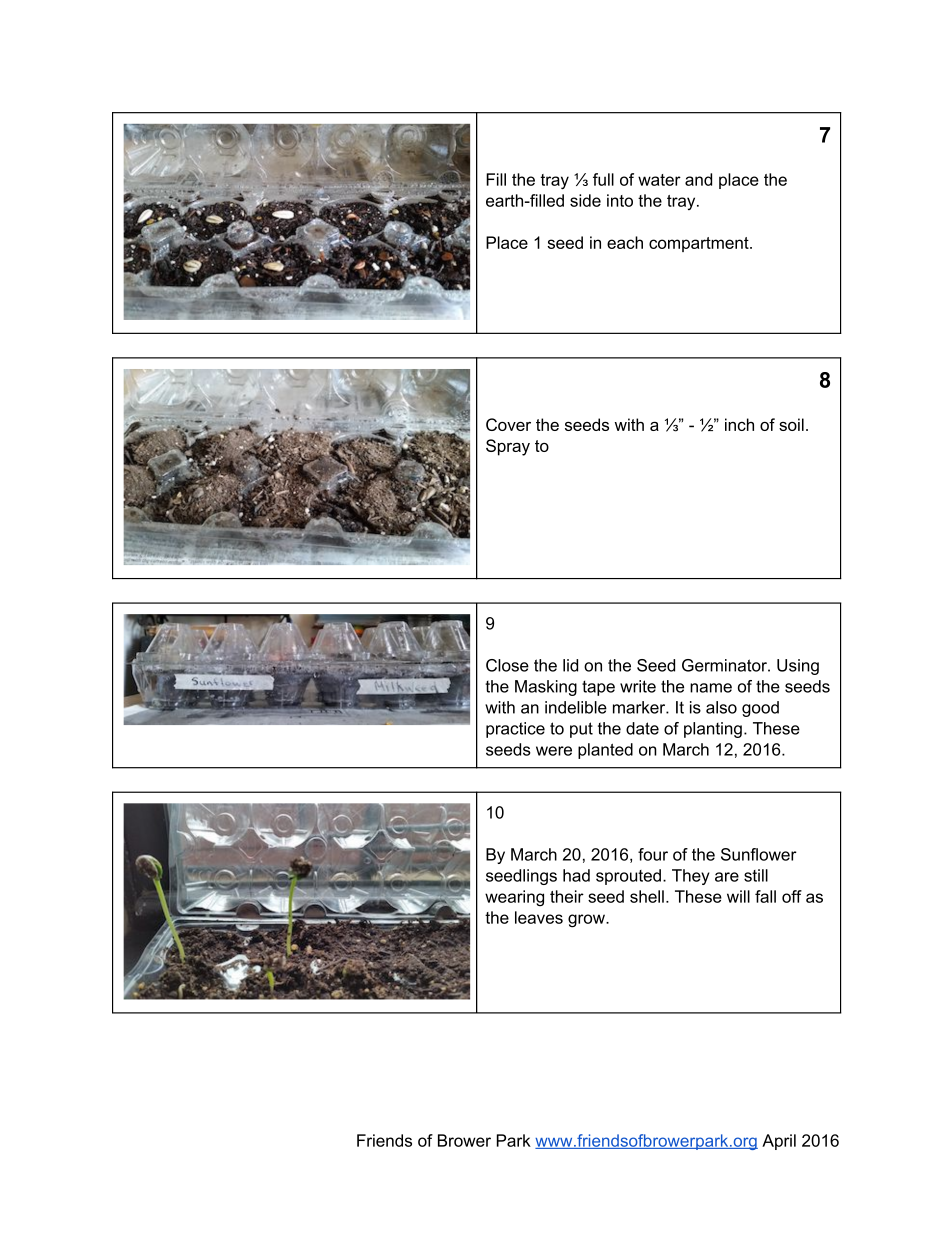  Describe the element at coordinates (539, 917) in the screenshot. I see `leaves` at that location.
